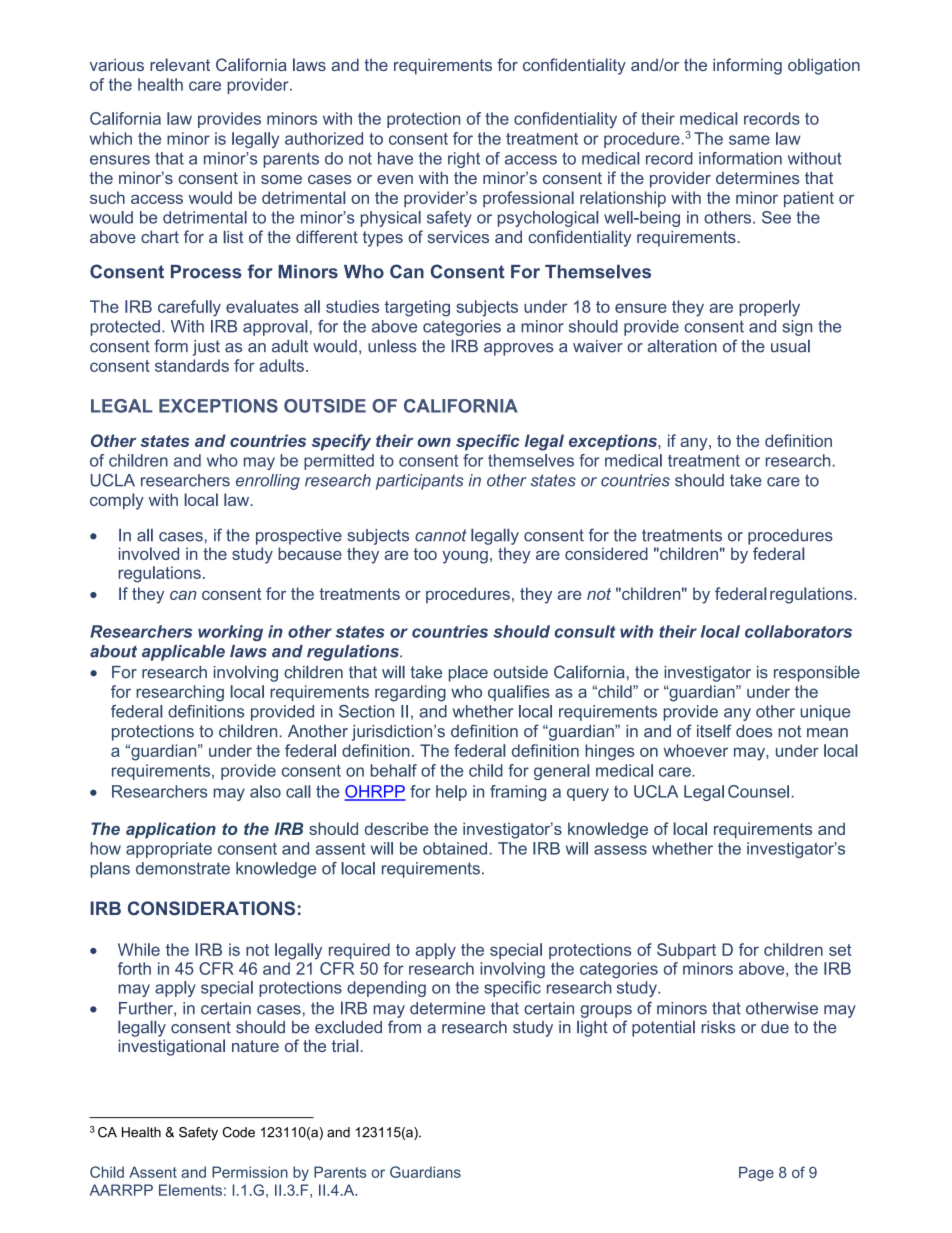  I want to click on own, so click(434, 442).
